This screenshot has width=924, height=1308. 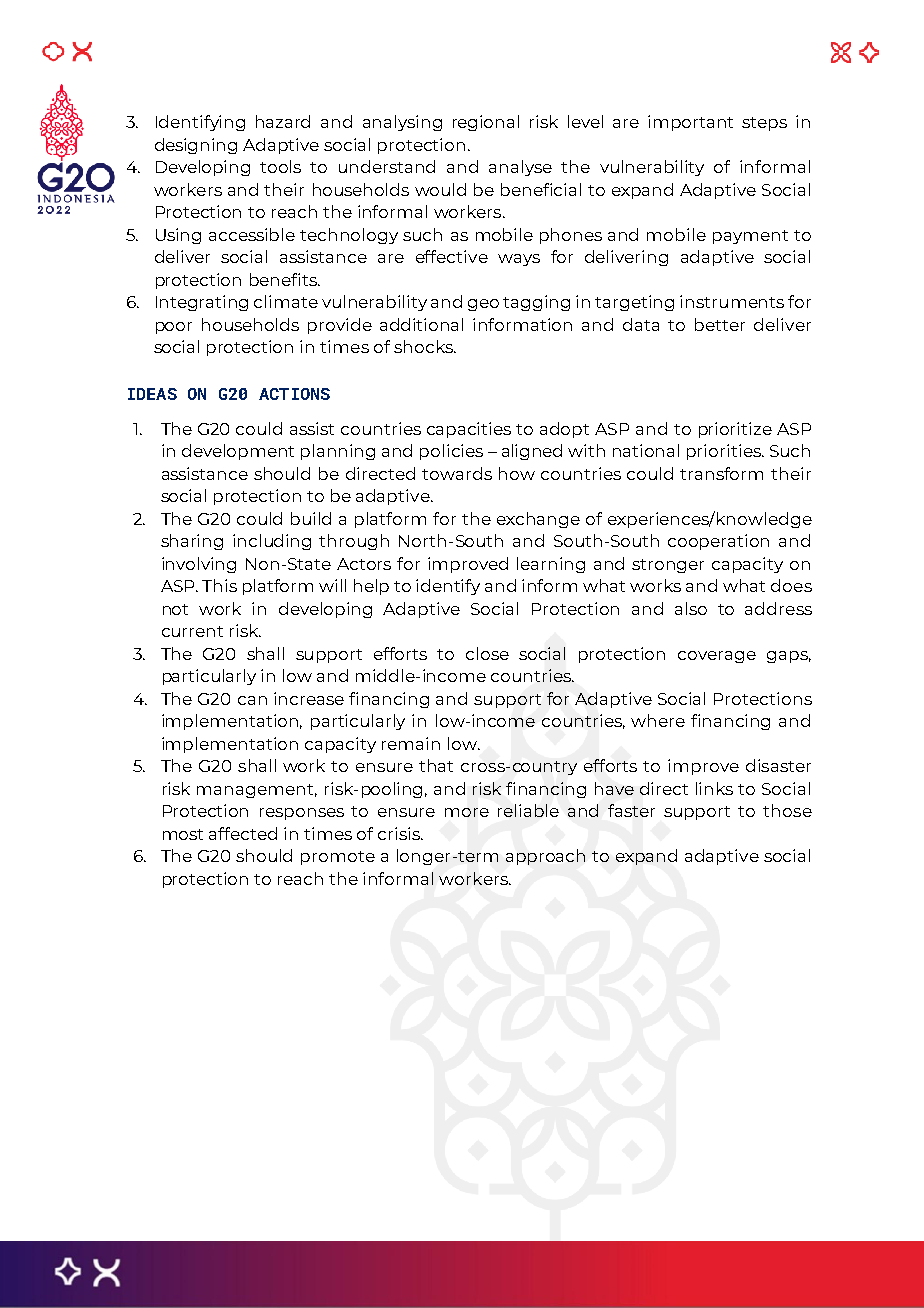 I want to click on affected, so click(x=243, y=833).
